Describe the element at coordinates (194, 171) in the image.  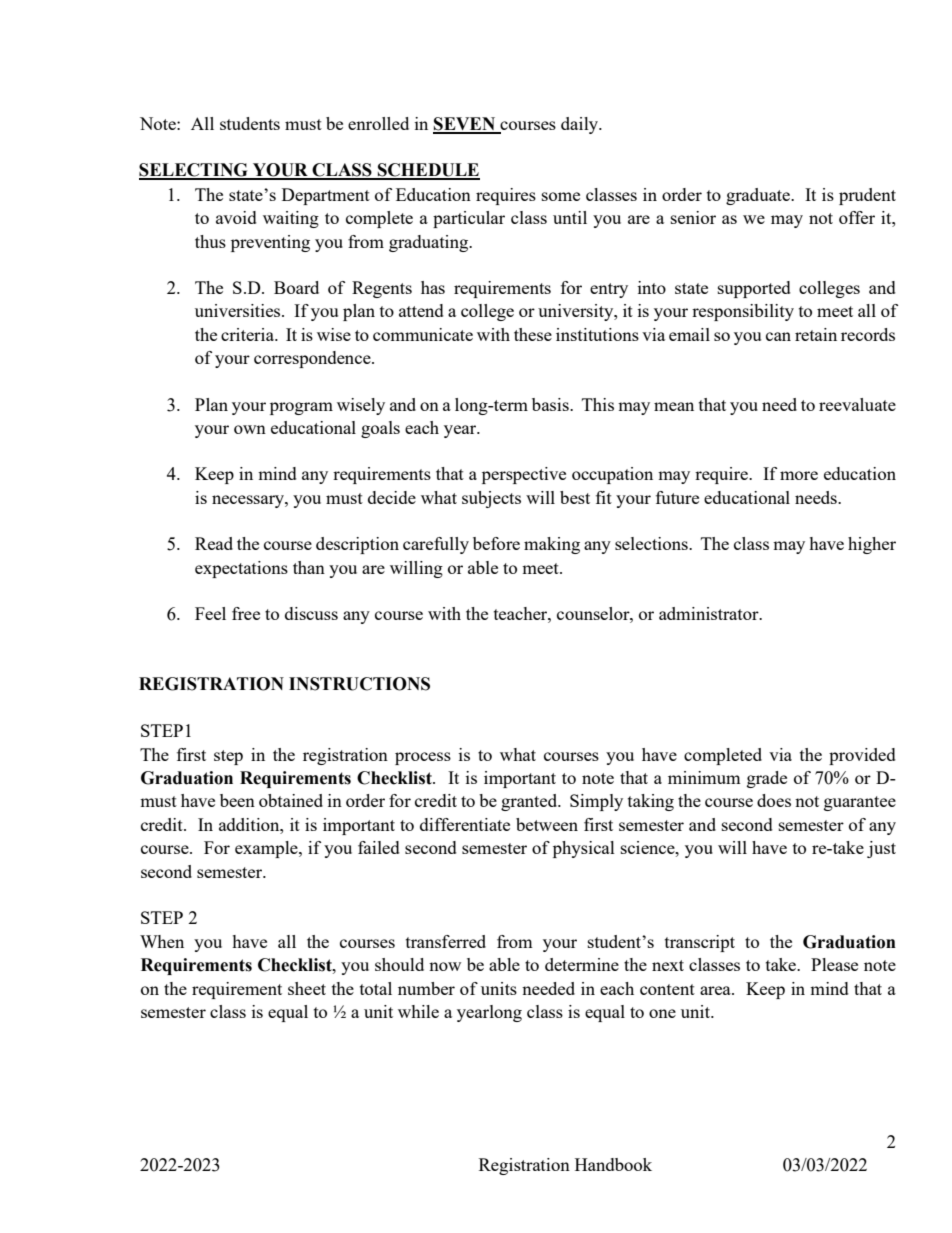
I see `SELECTING` at that location.
